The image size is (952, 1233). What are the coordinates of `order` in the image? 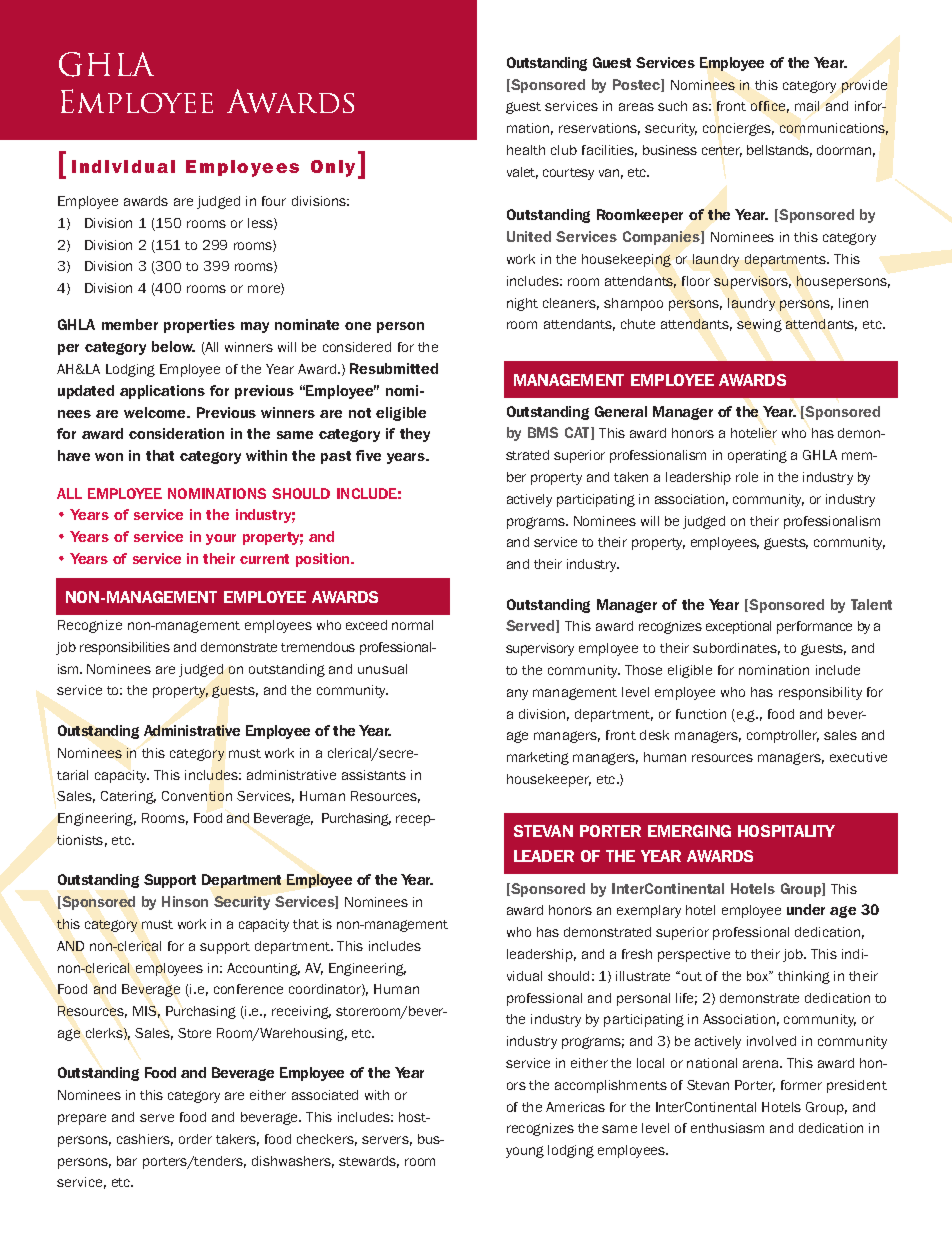 It's located at (195, 1139).
